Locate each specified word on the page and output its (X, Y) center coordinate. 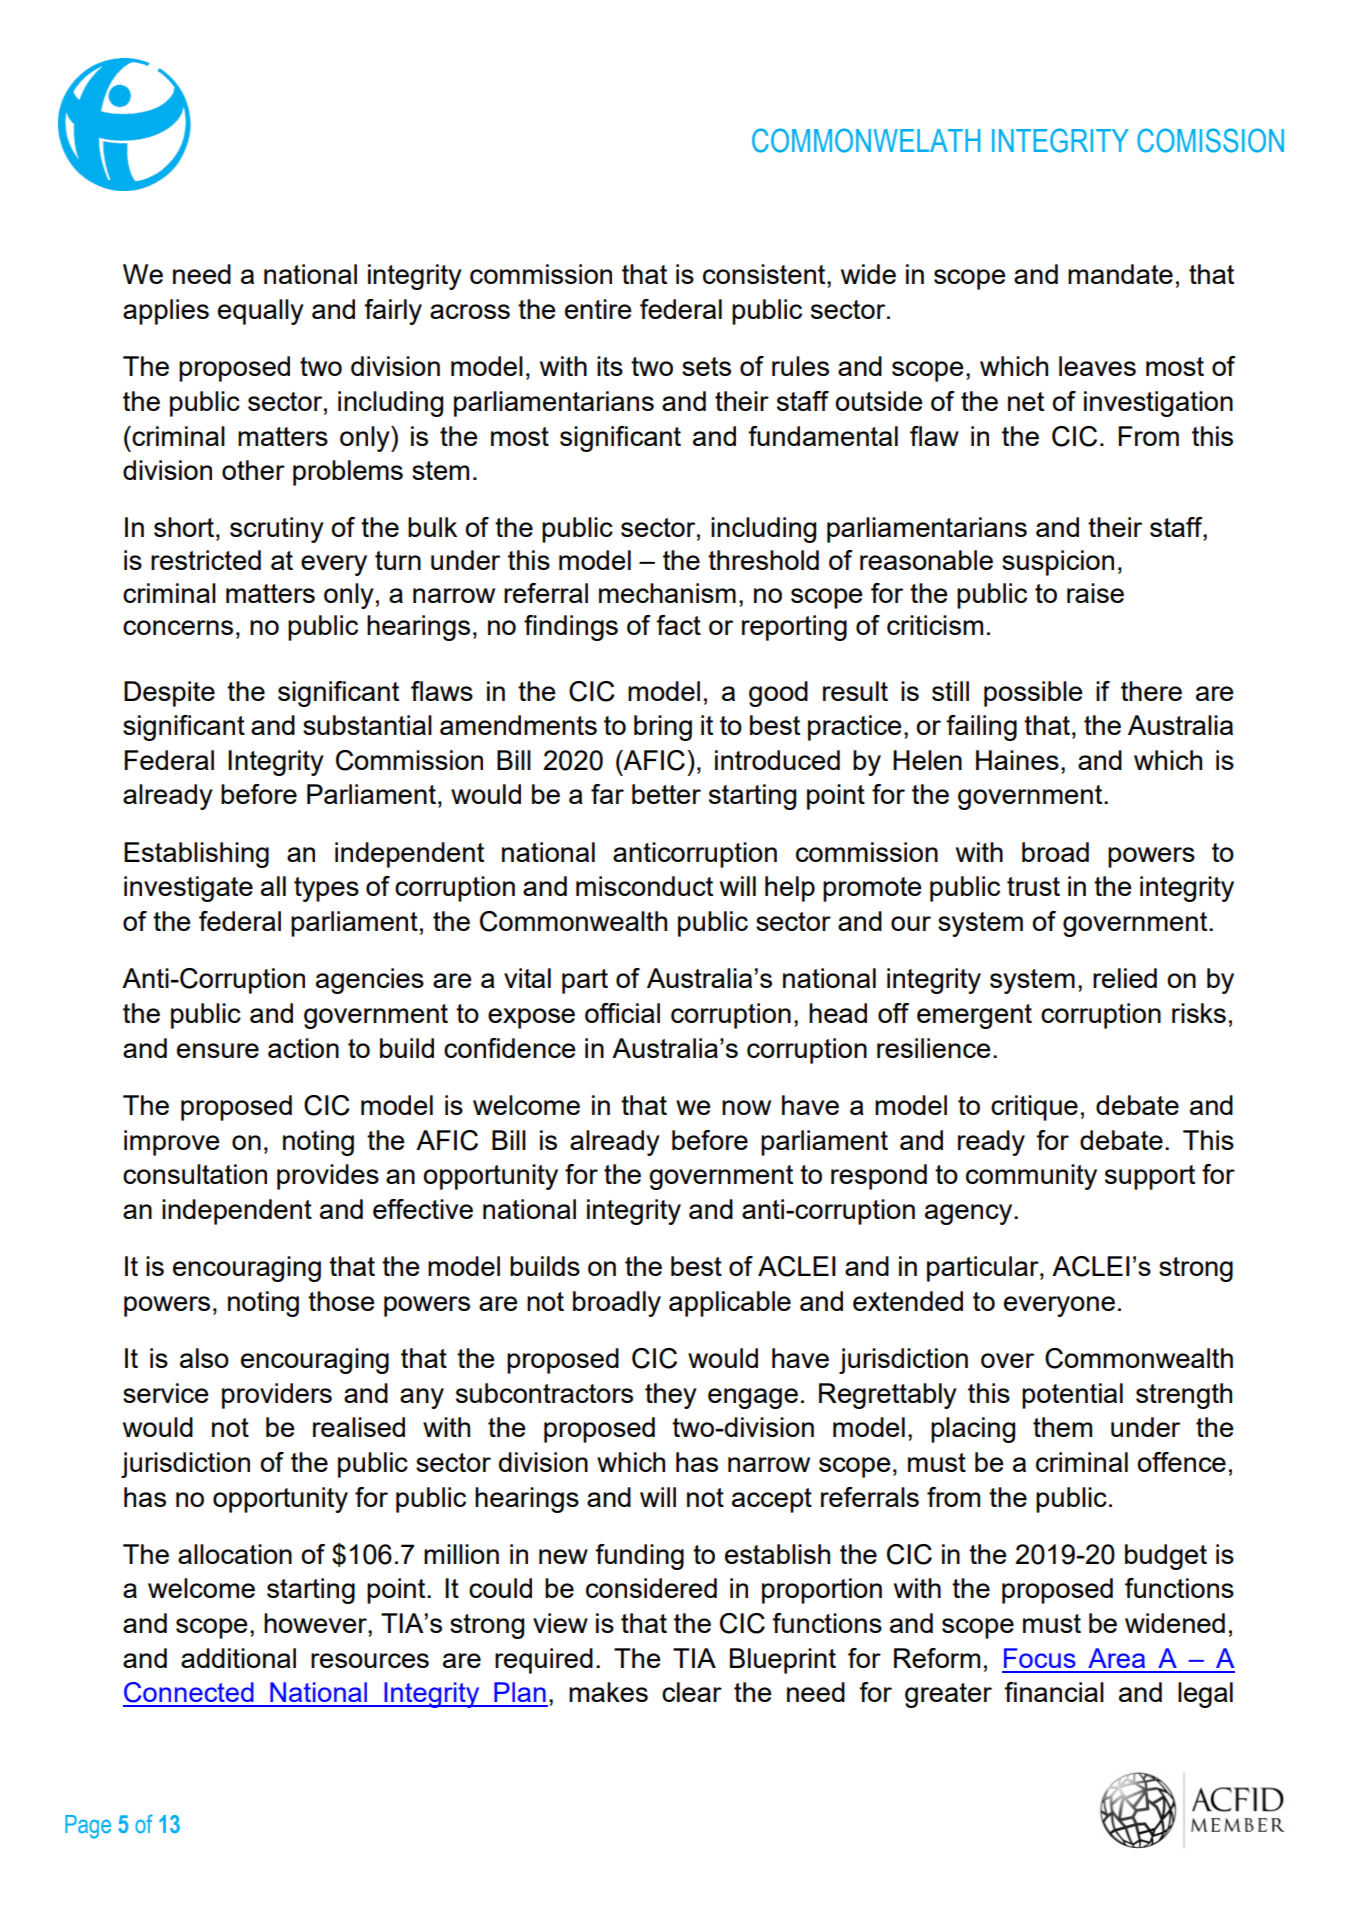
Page (88, 1827)
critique (1034, 1108)
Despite (169, 694)
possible (1033, 694)
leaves (1097, 366)
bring (663, 728)
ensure (218, 1050)
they (671, 1396)
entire (598, 309)
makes (608, 1692)
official (622, 1013)
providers (277, 1396)
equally (261, 312)
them (1062, 1427)
